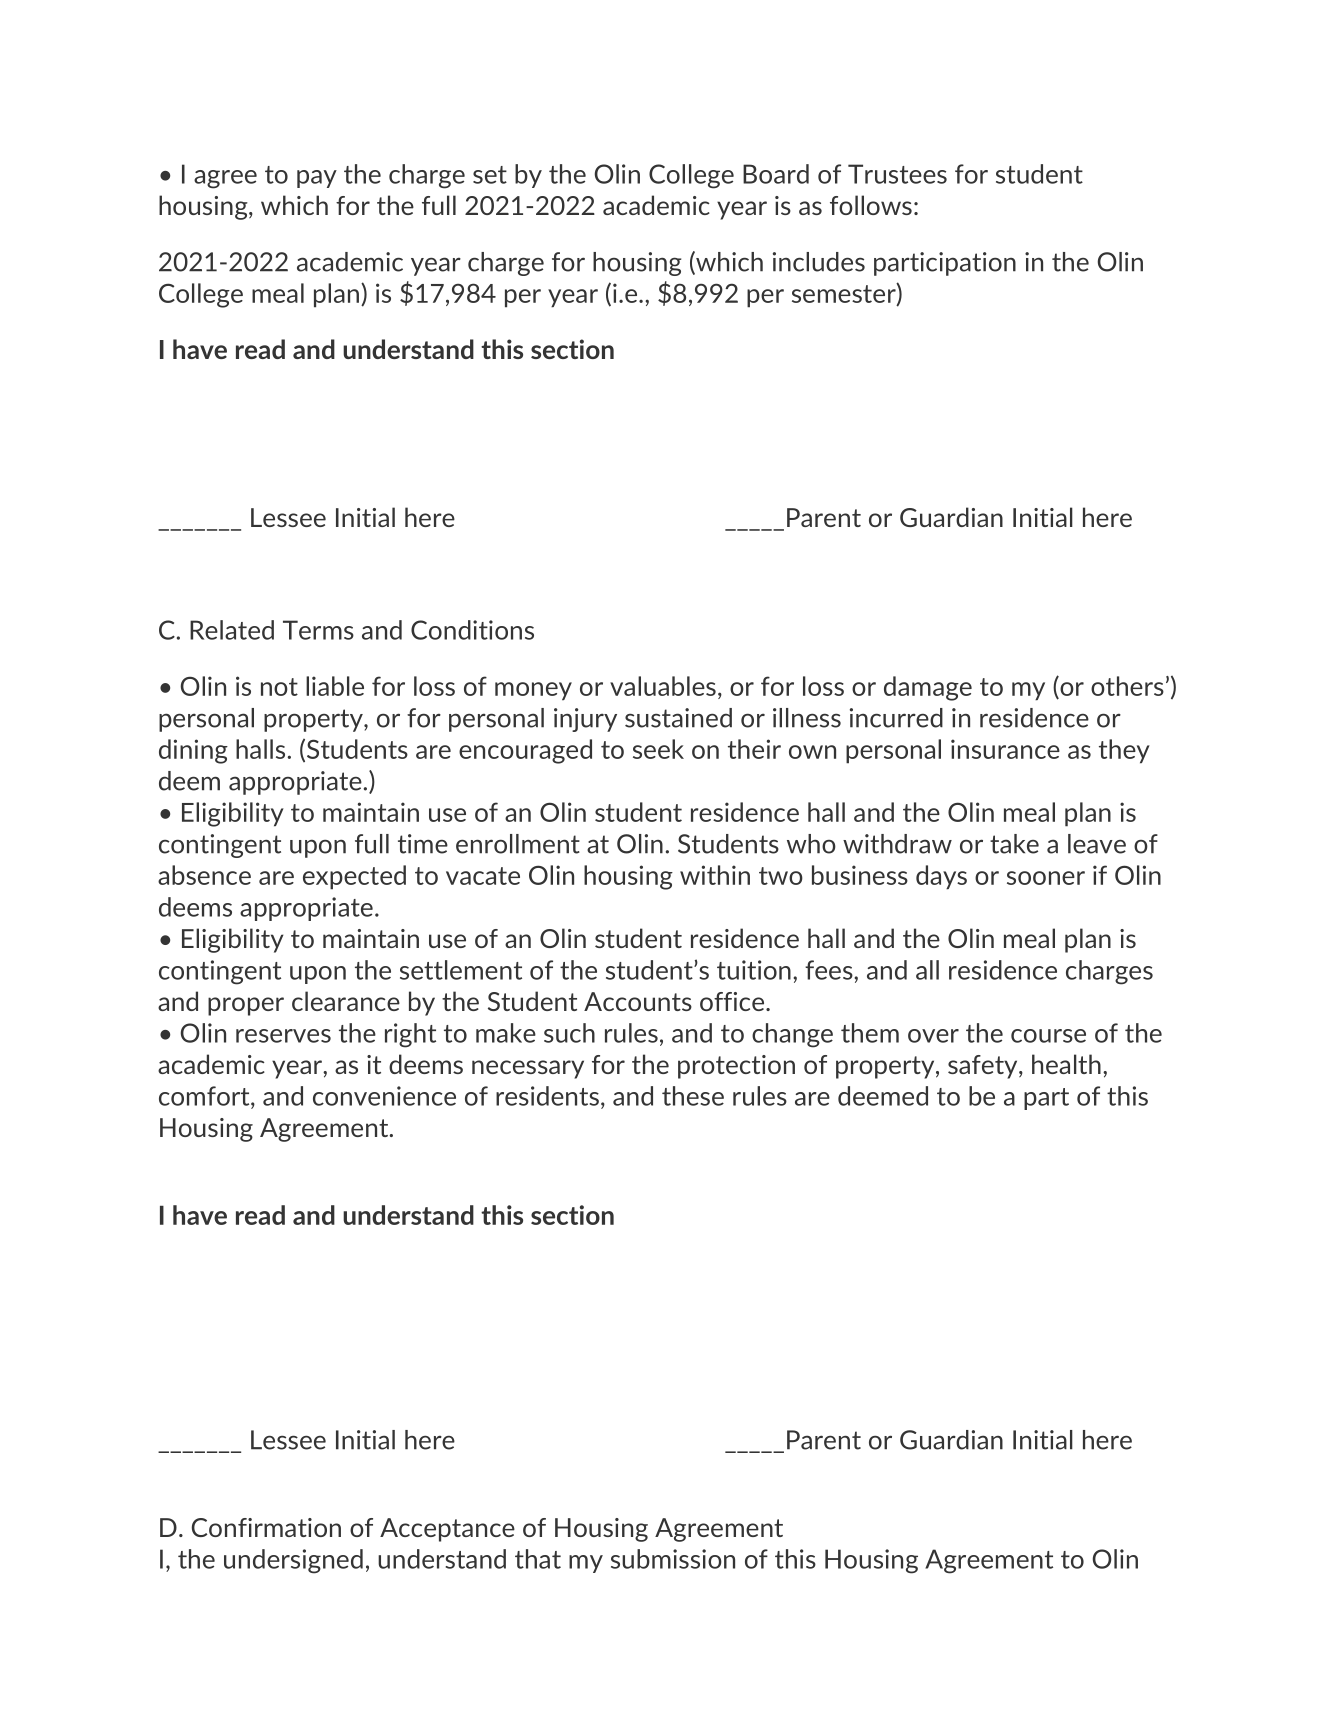 This page has height=1734, width=1340. Describe the element at coordinates (1014, 844) in the page. I see `take` at that location.
